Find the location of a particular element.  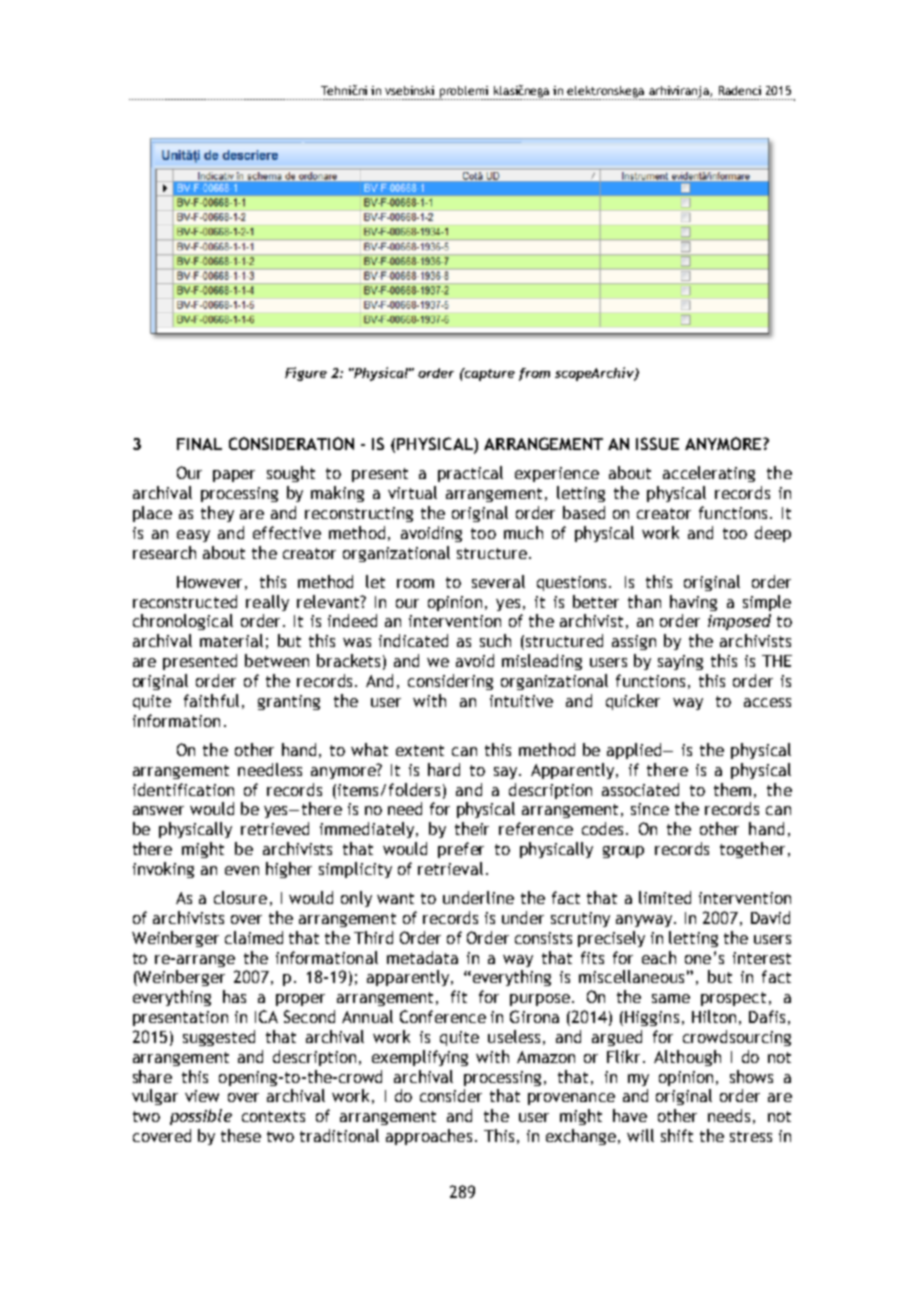

ISSUE is located at coordinates (657, 443).
